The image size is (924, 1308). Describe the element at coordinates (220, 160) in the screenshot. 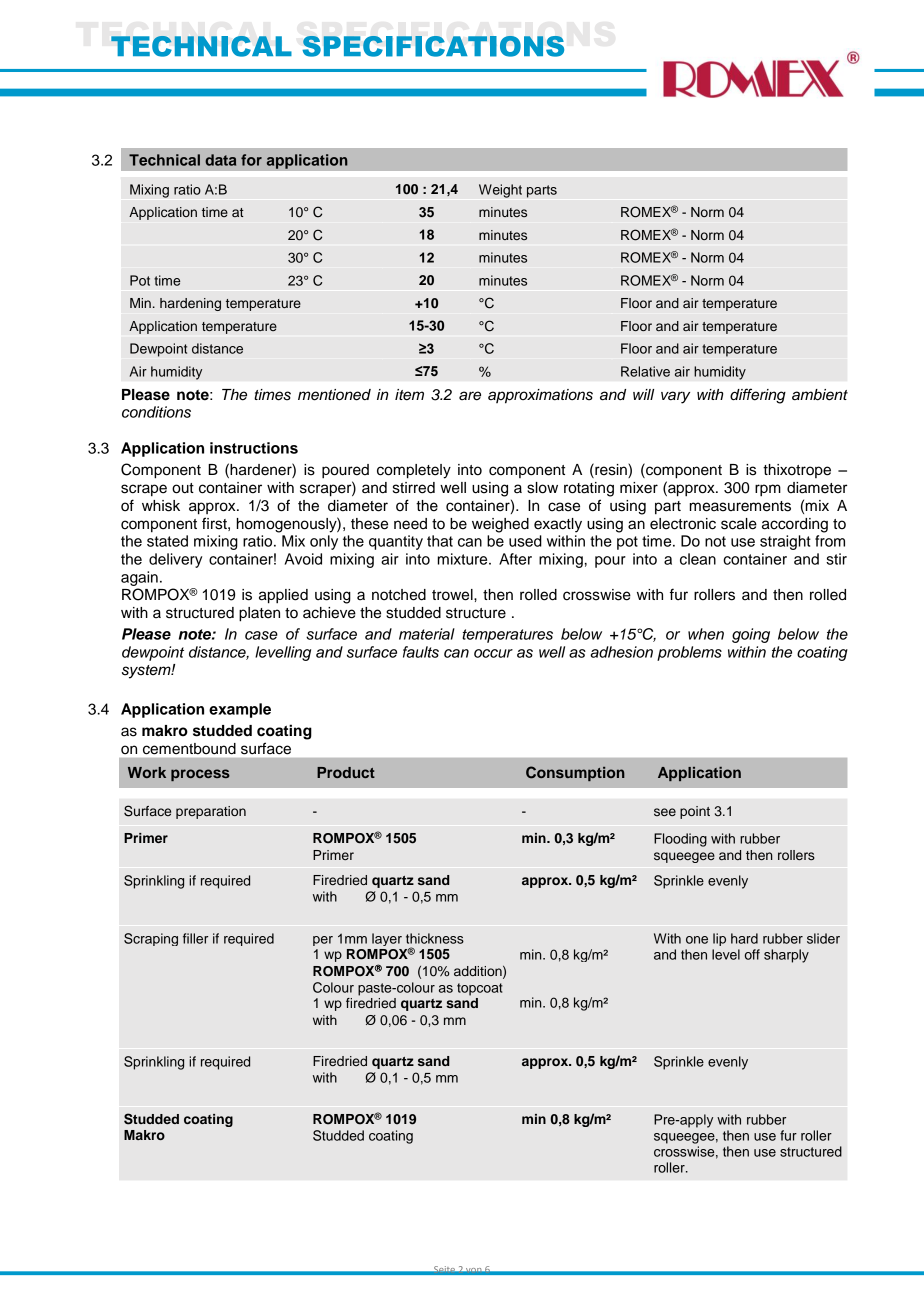

I see `data` at that location.
